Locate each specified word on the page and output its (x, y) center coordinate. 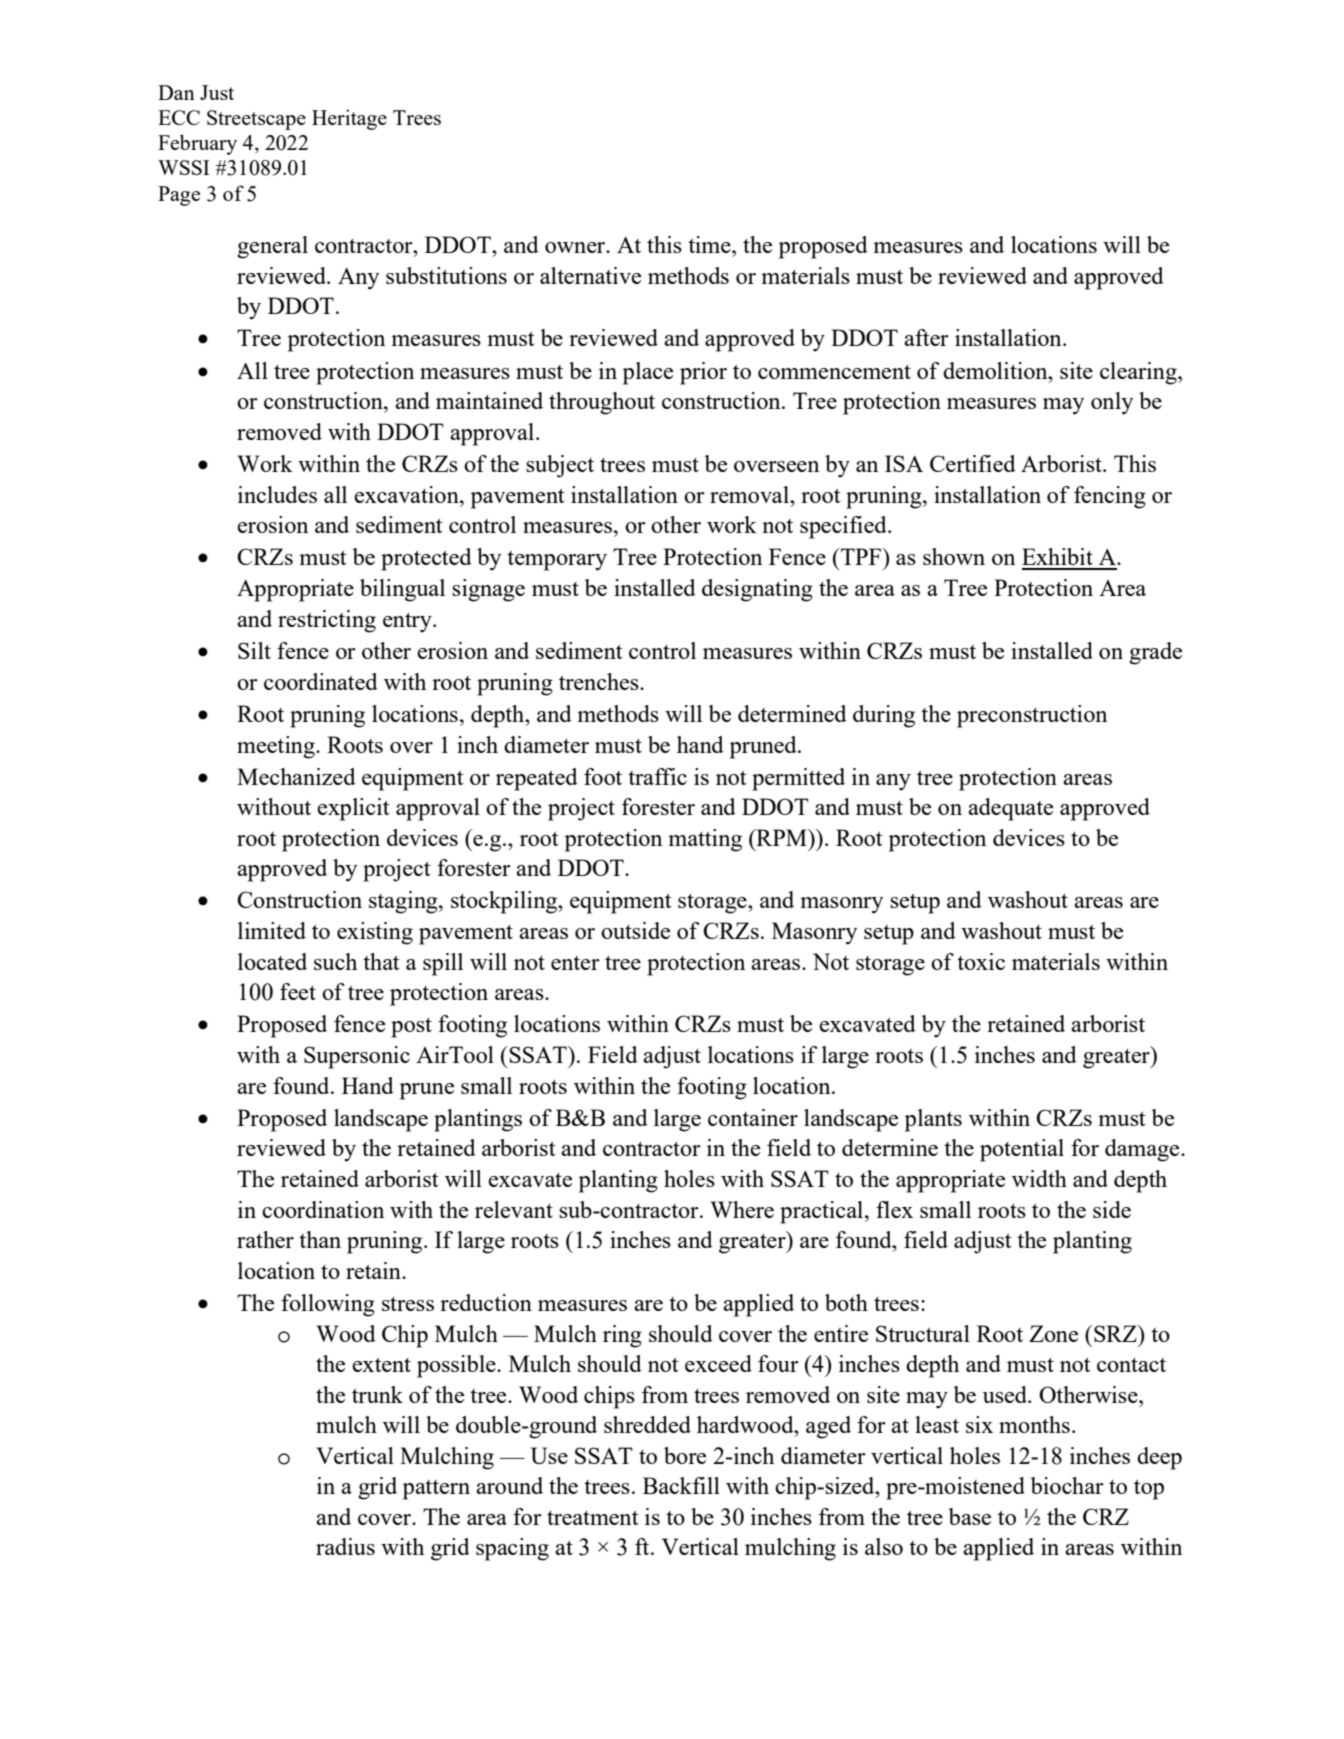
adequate (1010, 809)
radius (345, 1546)
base (969, 1516)
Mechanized (296, 776)
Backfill (681, 1485)
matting (705, 840)
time (710, 244)
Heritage (349, 119)
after (926, 337)
